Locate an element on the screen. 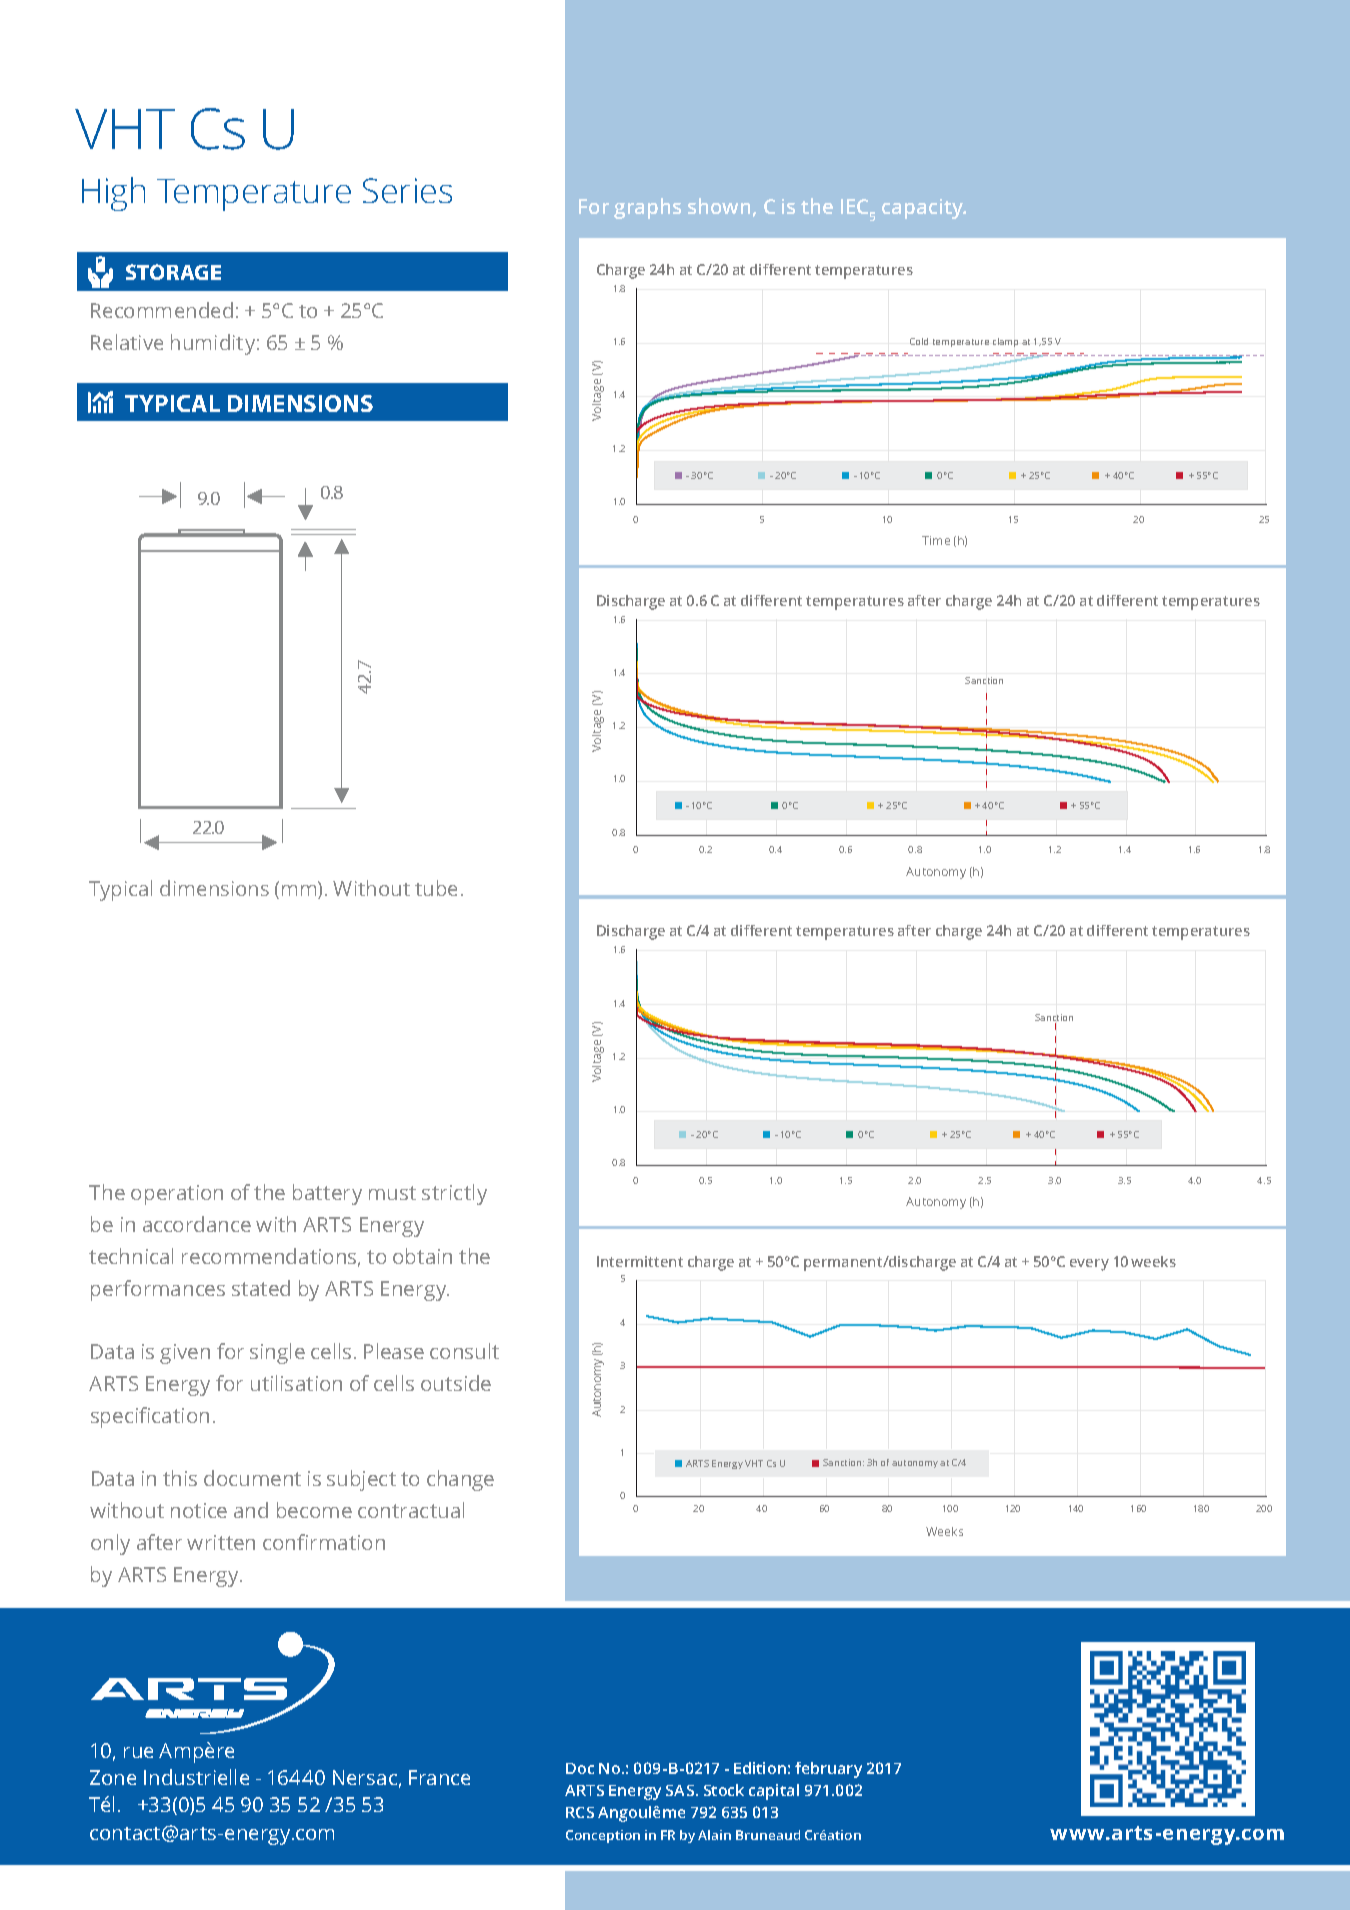  Time is located at coordinates (936, 540).
